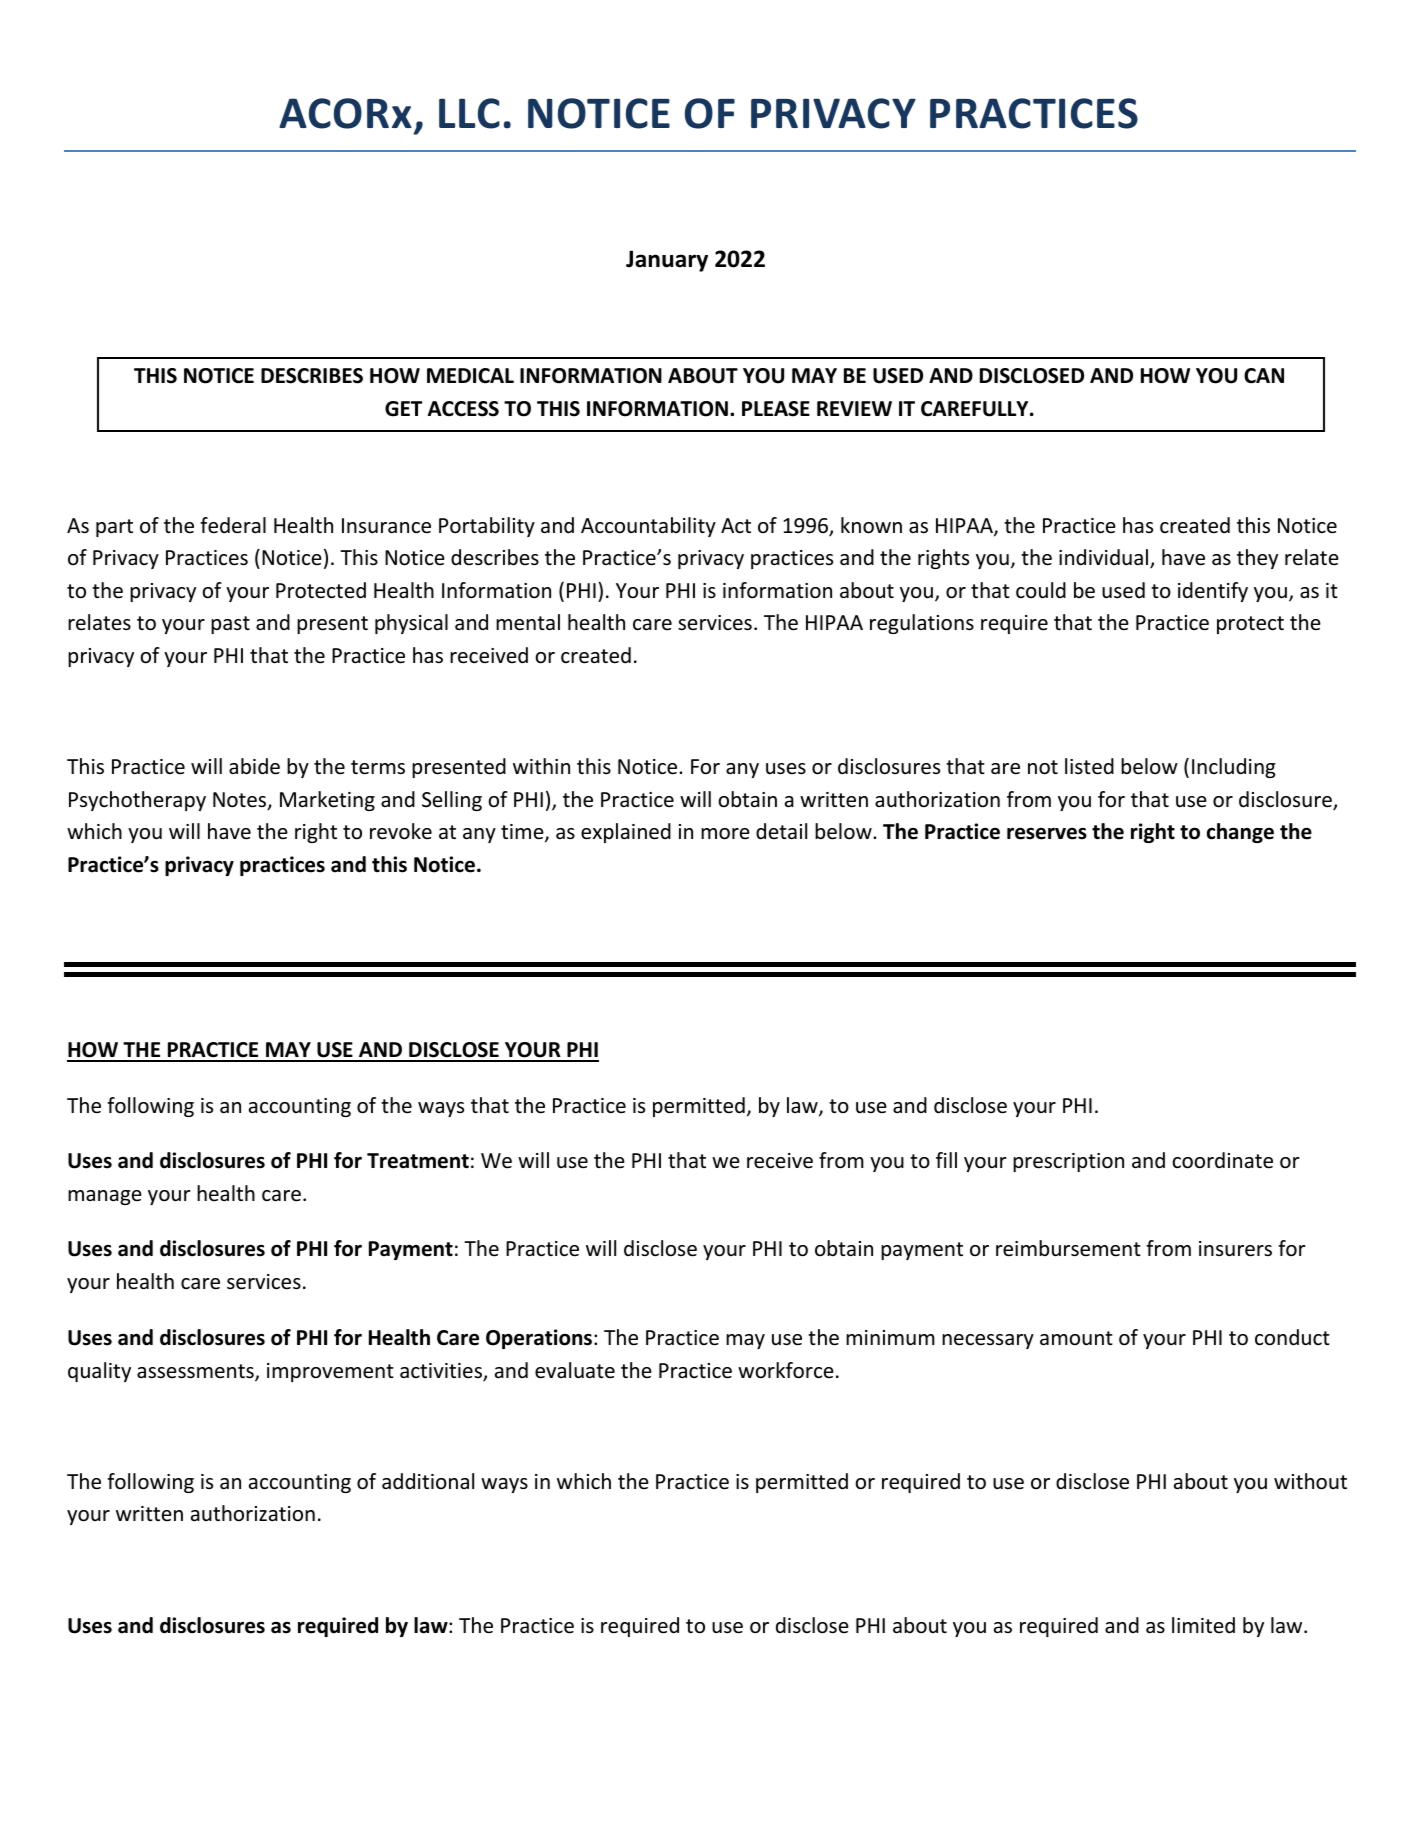 This screenshot has height=1836, width=1419. Describe the element at coordinates (1264, 376) in the screenshot. I see `CAN` at that location.
